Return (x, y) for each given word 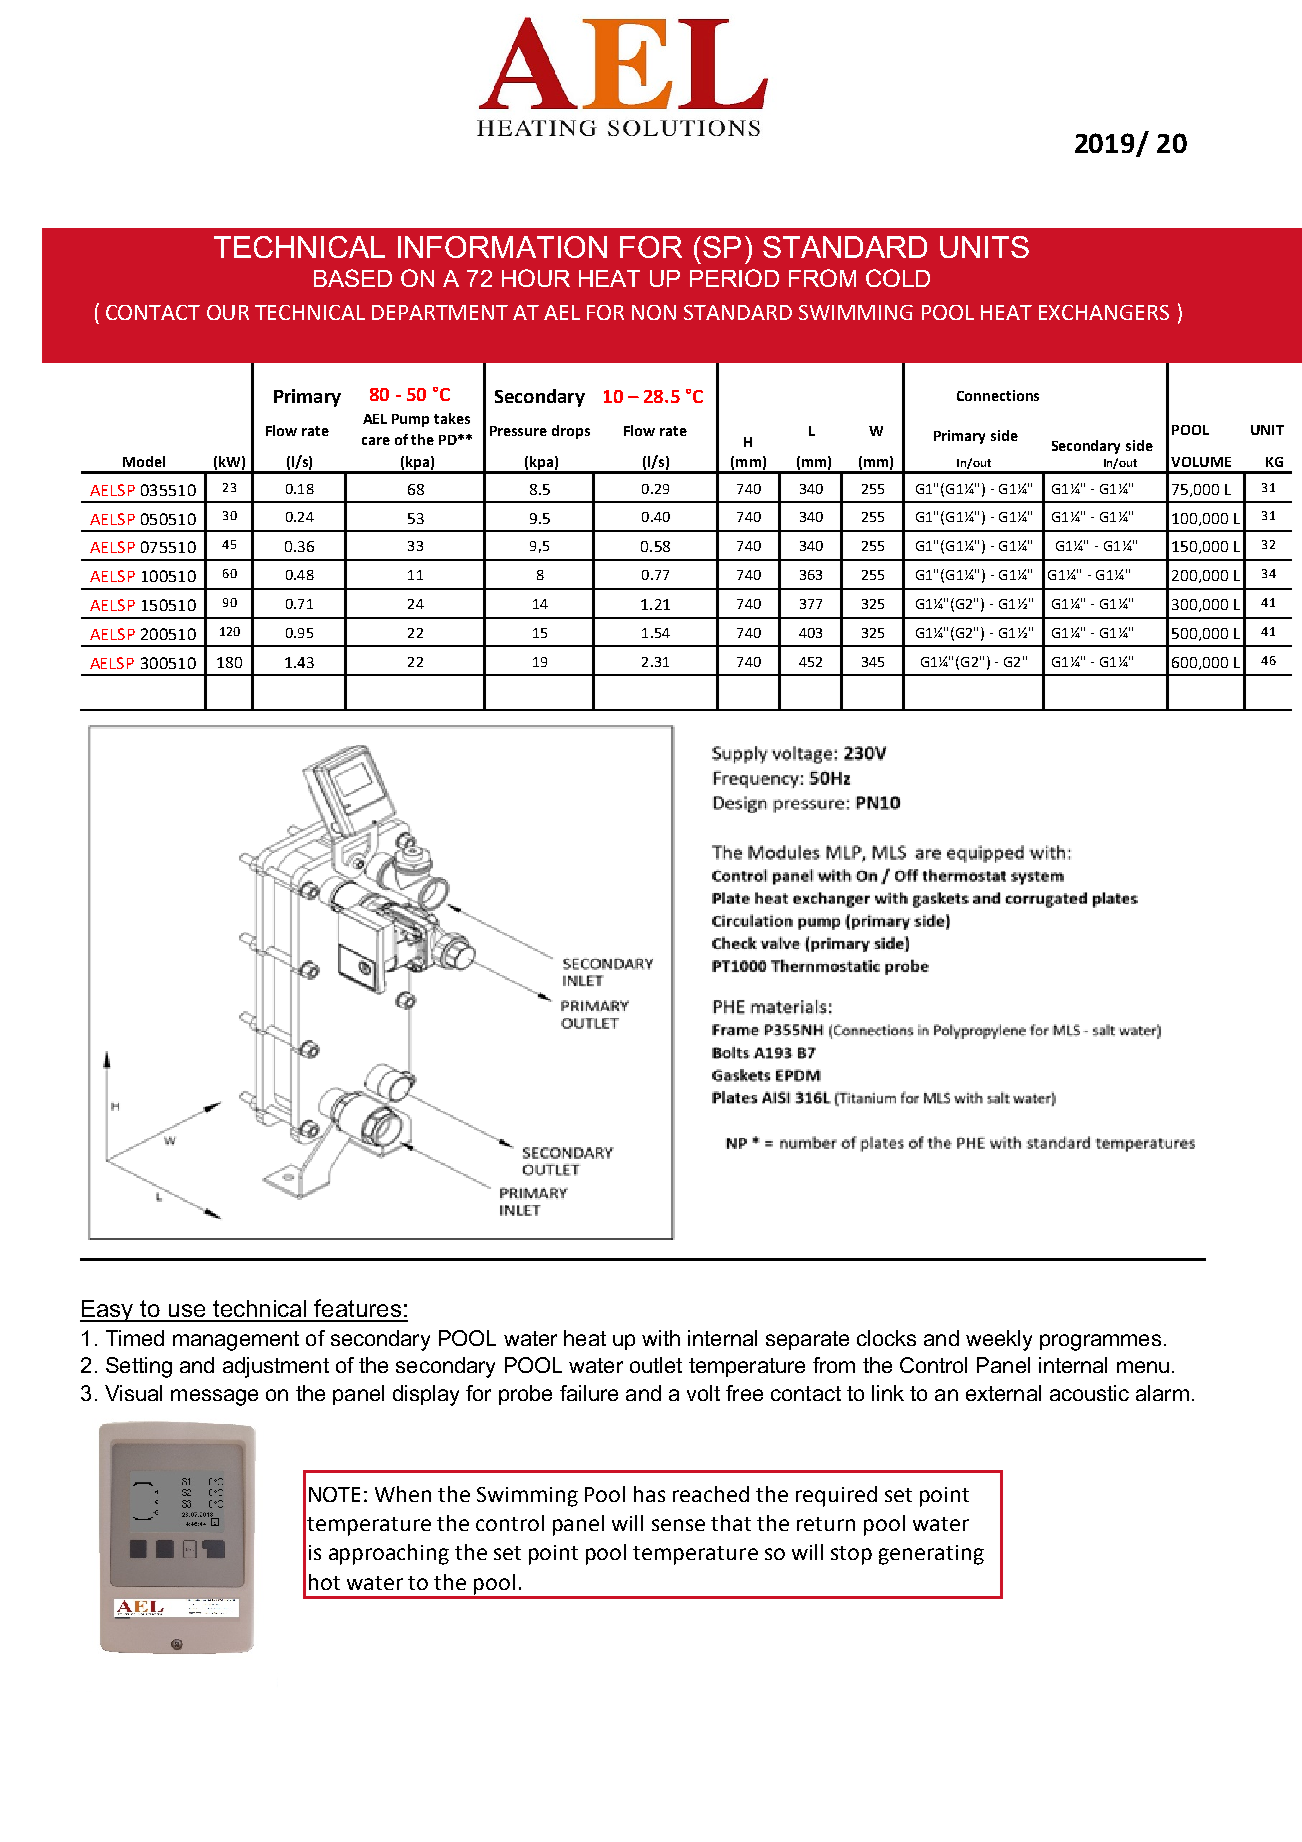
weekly (999, 1340)
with (661, 1338)
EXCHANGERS (1104, 312)
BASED (353, 278)
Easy (108, 1311)
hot (324, 1582)
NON (654, 312)
